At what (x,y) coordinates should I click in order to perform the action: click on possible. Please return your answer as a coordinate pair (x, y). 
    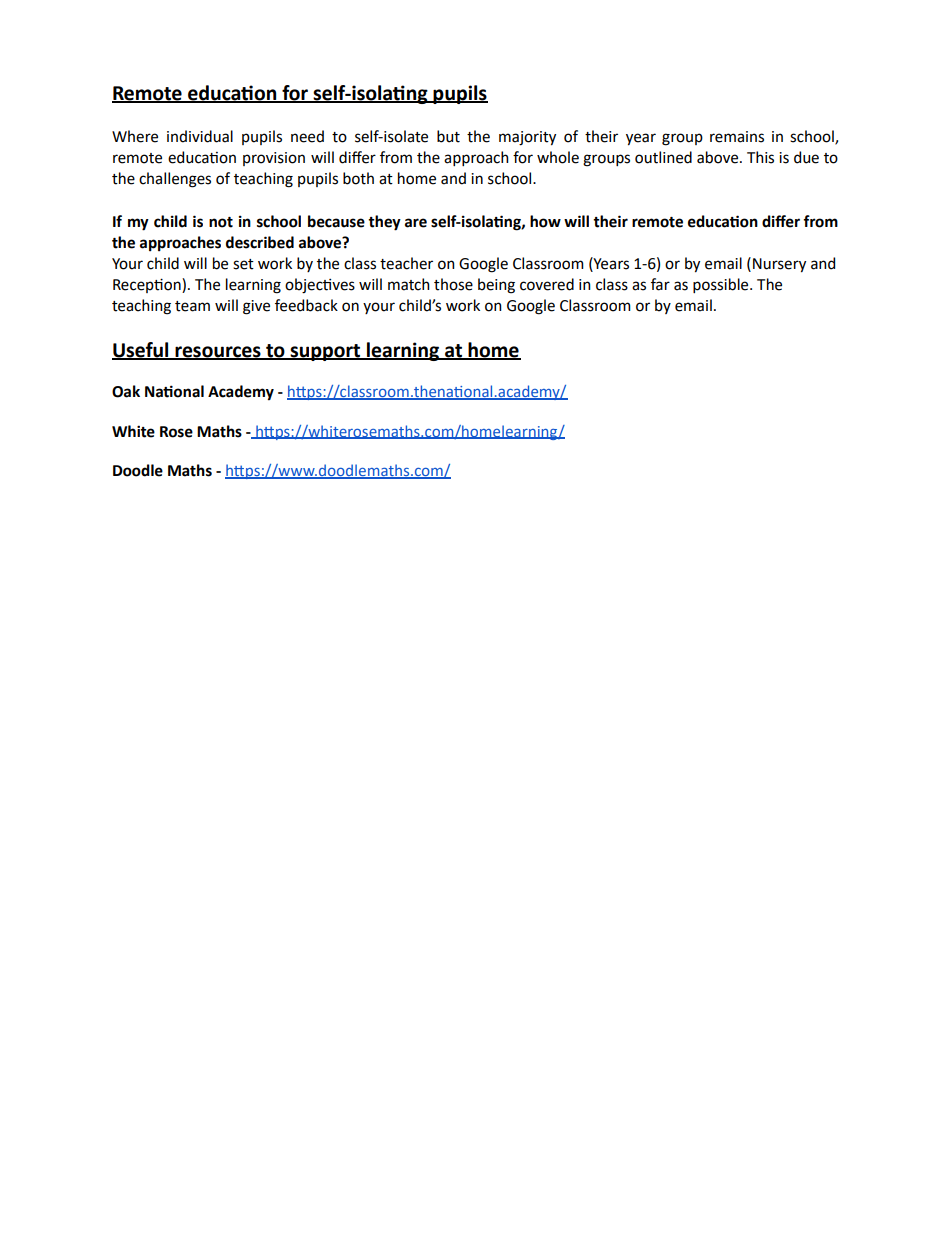
    Looking at the image, I should click on (722, 285).
